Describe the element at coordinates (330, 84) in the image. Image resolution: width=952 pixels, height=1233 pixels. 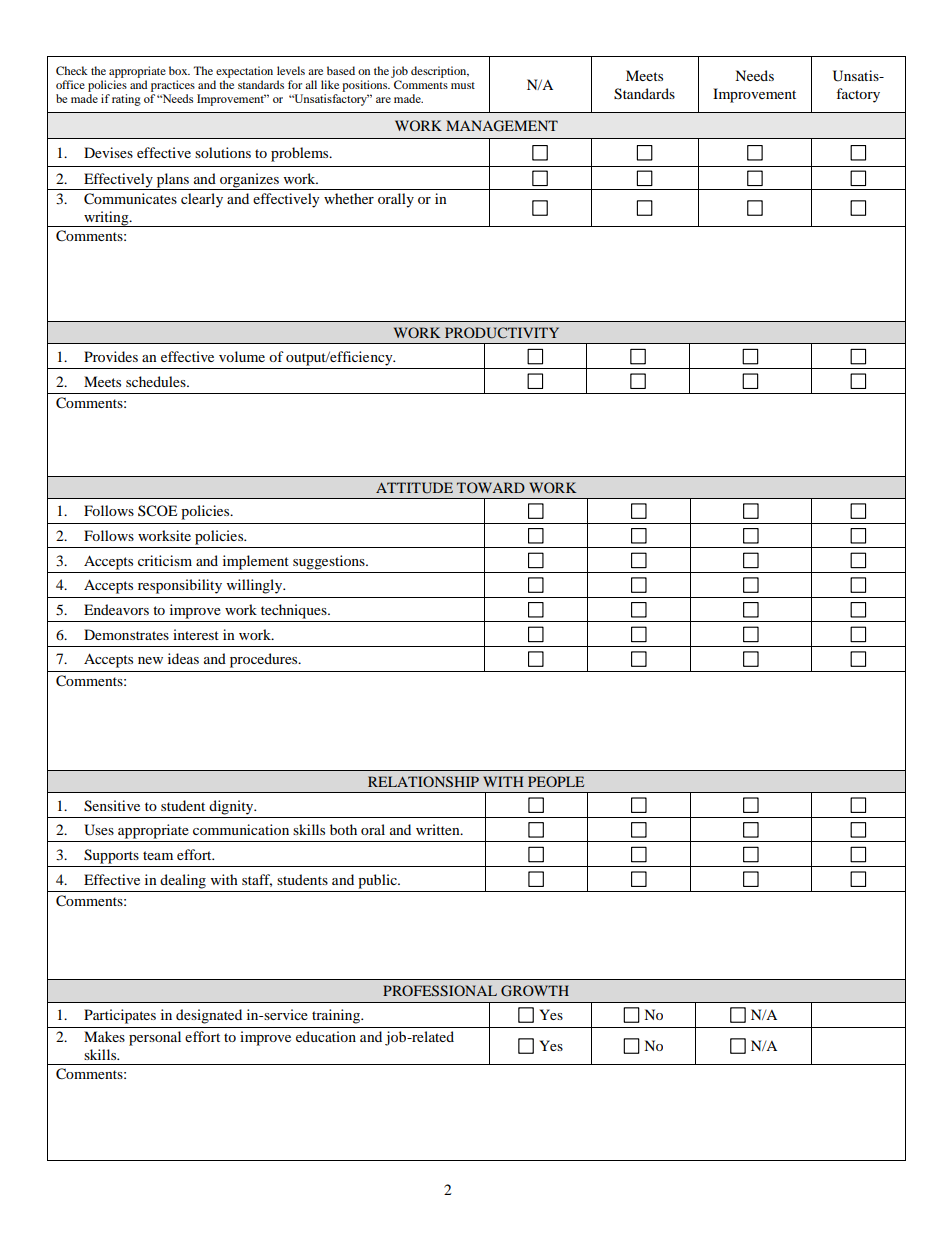
I see `like` at that location.
